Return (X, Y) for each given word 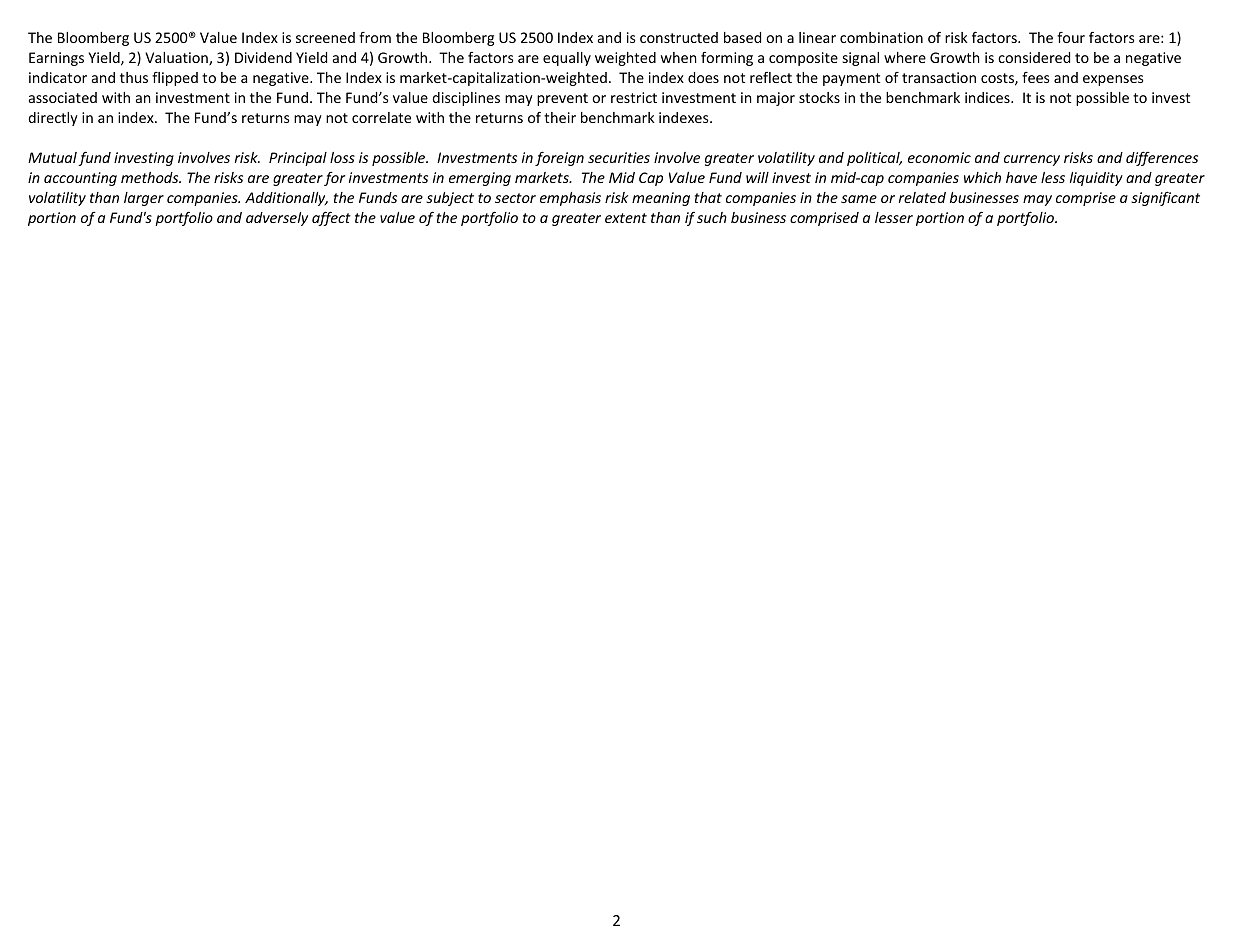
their (560, 117)
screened (325, 37)
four (1071, 37)
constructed (679, 37)
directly (53, 119)
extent (626, 218)
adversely (277, 219)
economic (939, 157)
